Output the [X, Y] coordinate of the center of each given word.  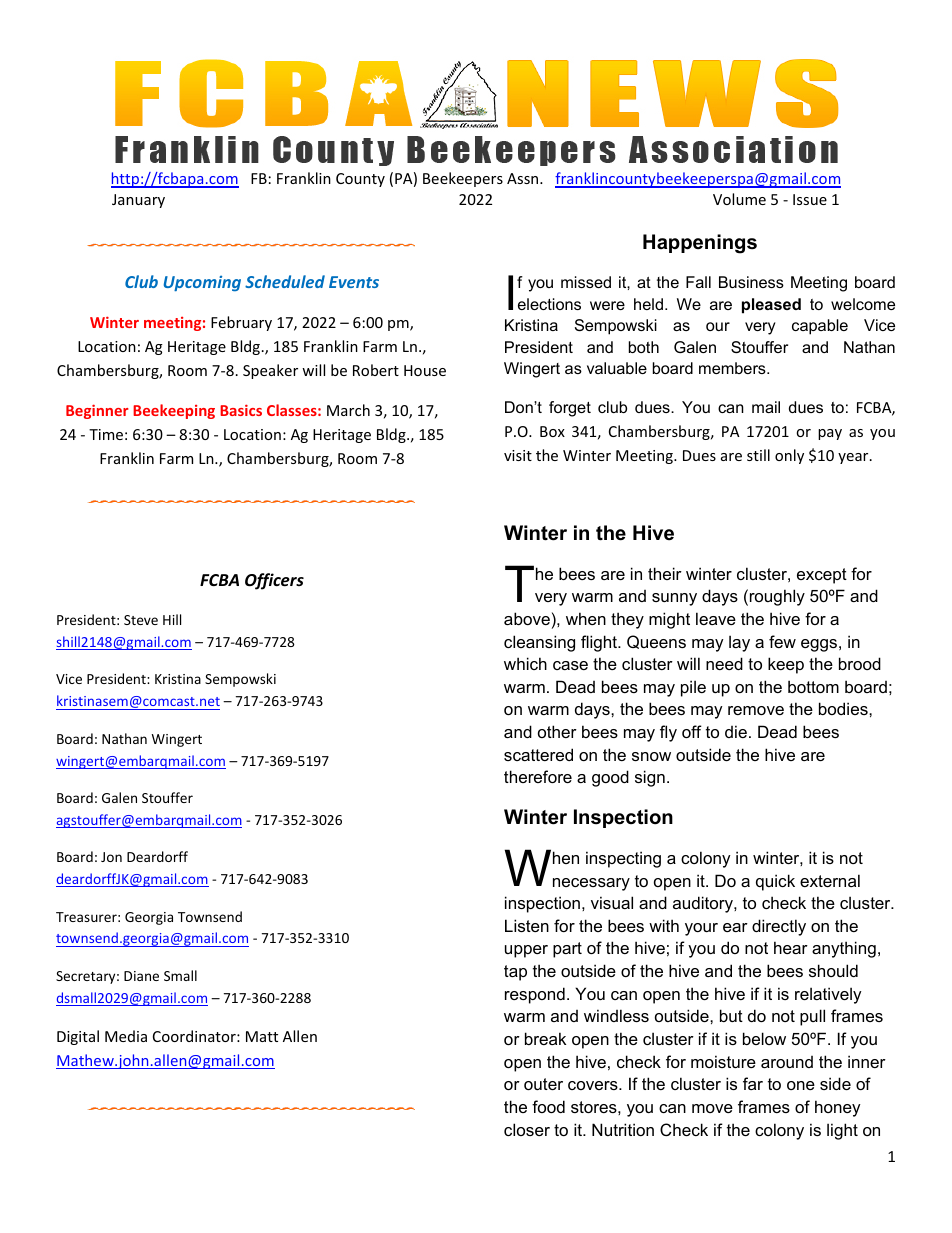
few [782, 641]
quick [775, 882]
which [525, 663]
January [138, 201]
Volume [739, 199]
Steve [141, 620]
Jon [111, 857]
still [758, 455]
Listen [527, 925]
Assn [524, 178]
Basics [241, 410]
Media [126, 1036]
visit [518, 455]
